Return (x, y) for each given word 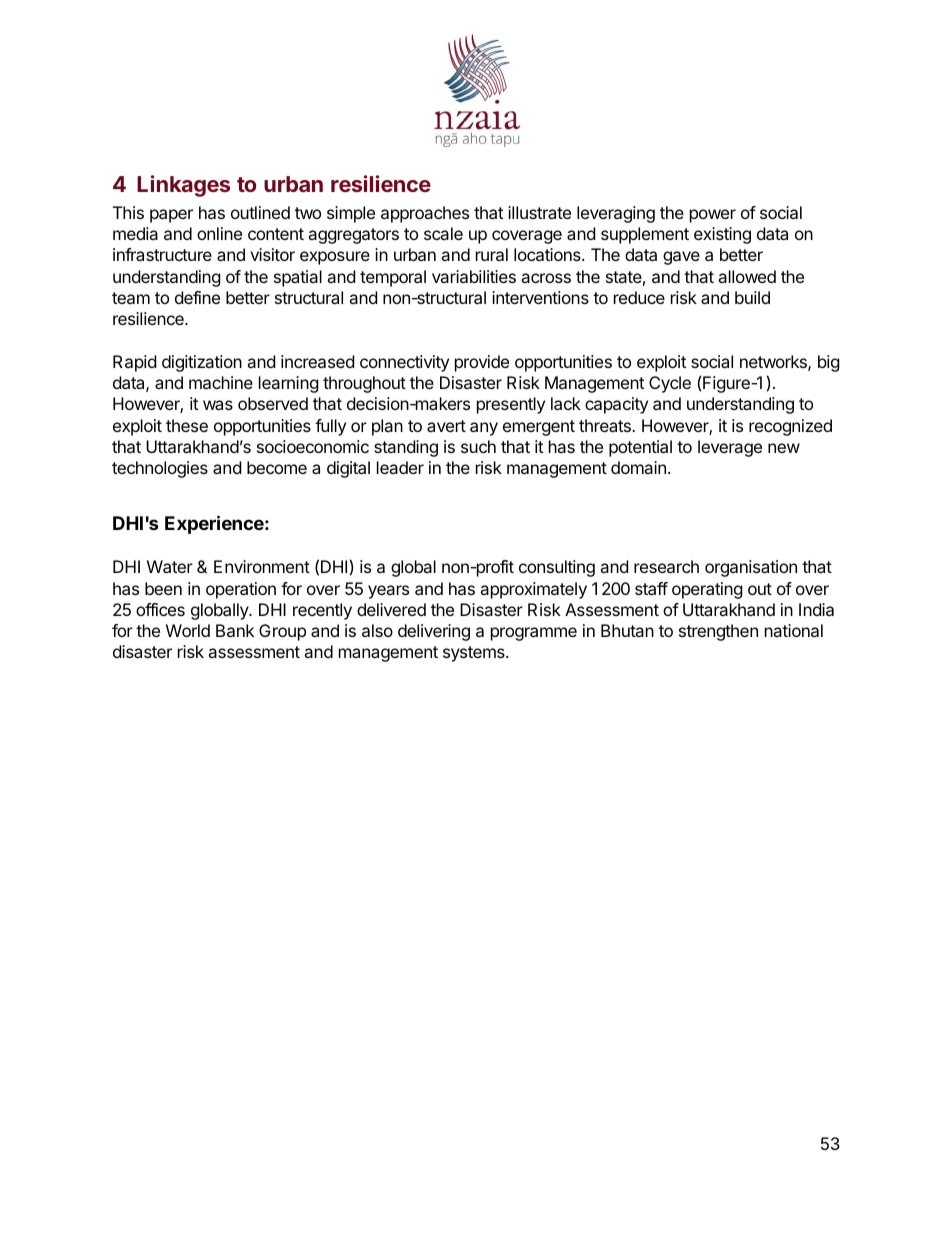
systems (475, 654)
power (713, 216)
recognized (790, 427)
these (187, 425)
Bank (235, 630)
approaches (425, 214)
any (484, 429)
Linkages (183, 186)
